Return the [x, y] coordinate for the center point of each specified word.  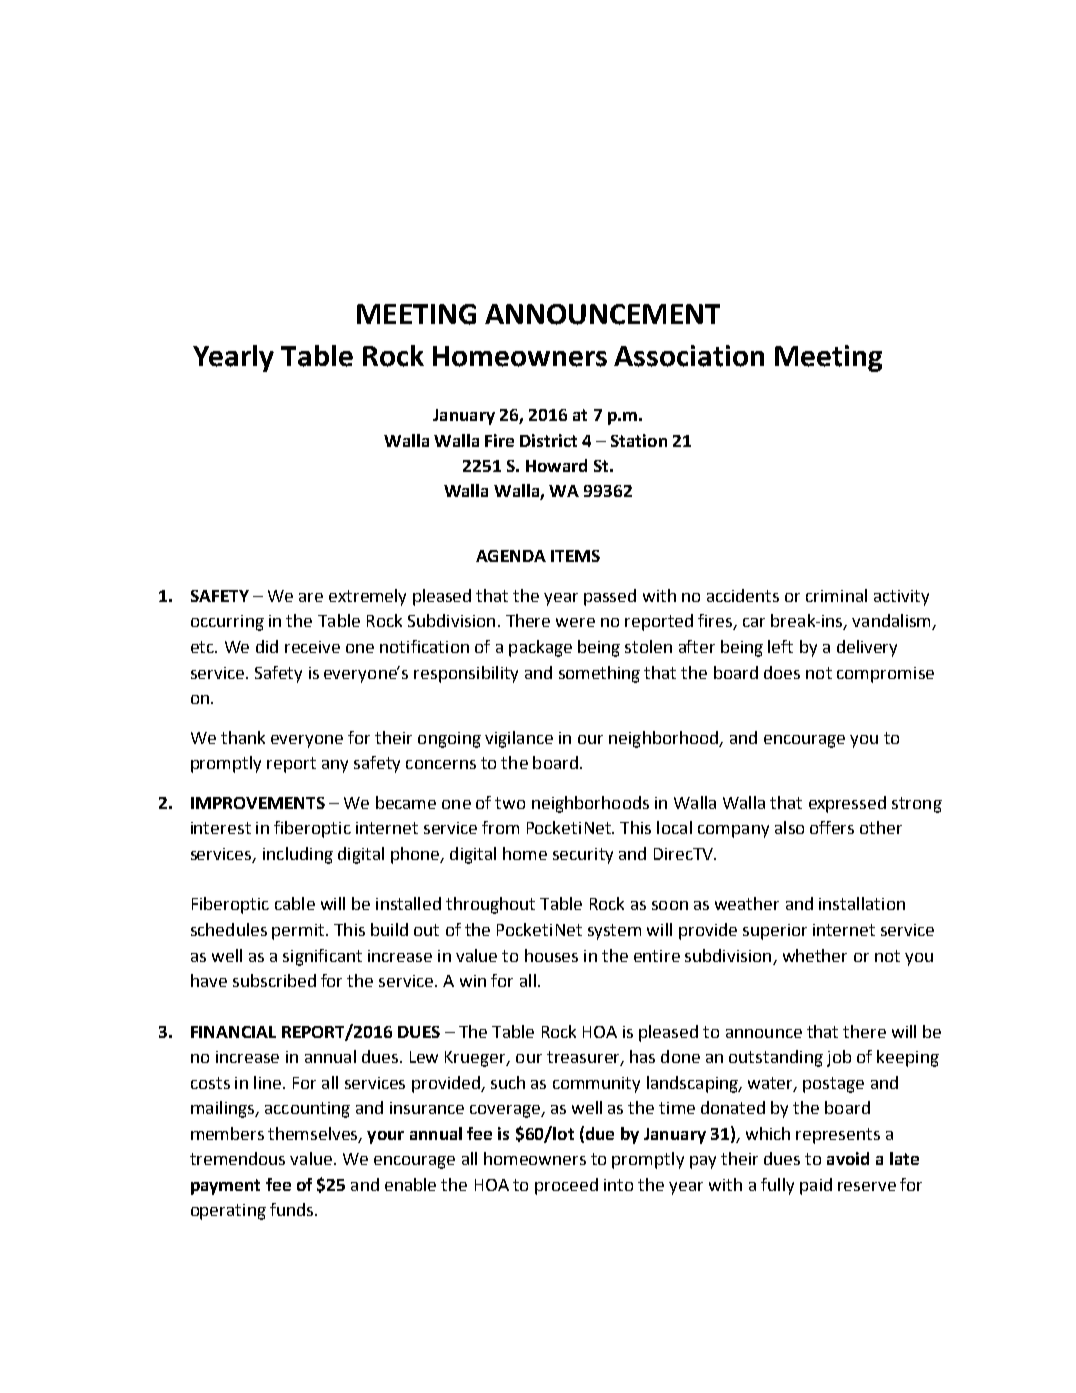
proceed [566, 1186]
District [548, 440]
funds [293, 1209]
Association [689, 356]
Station [639, 440]
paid [816, 1186]
